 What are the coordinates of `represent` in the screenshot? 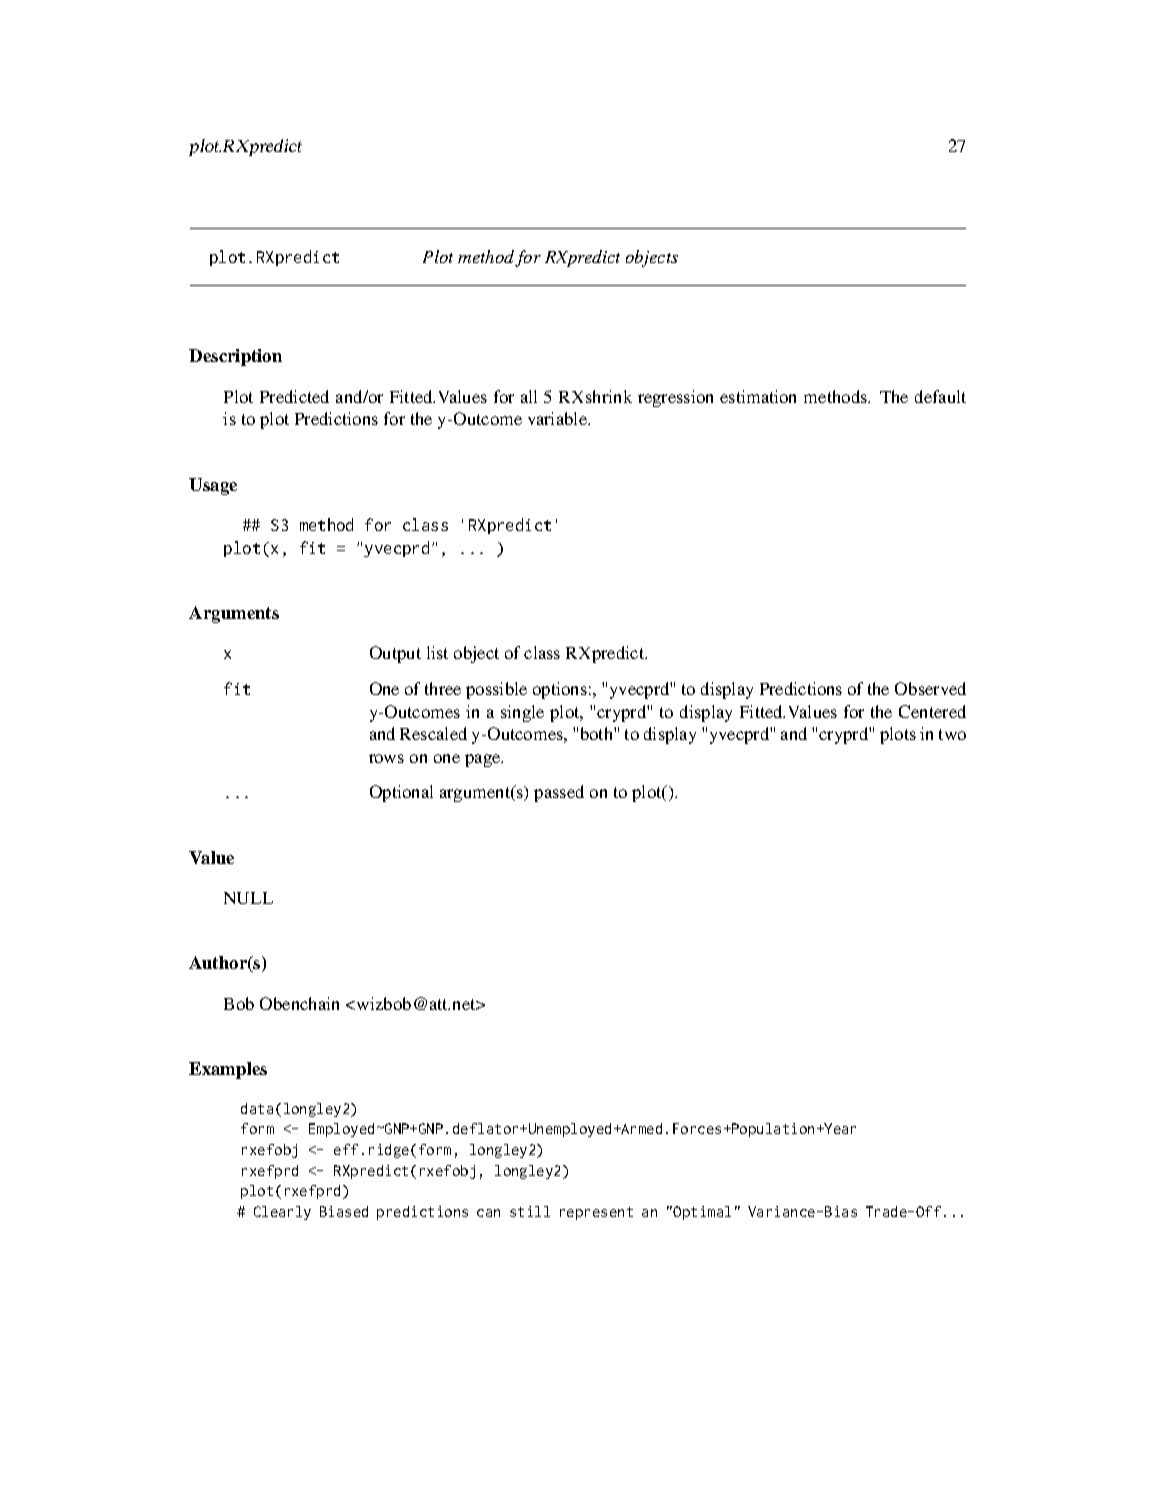 It's located at (596, 1213).
